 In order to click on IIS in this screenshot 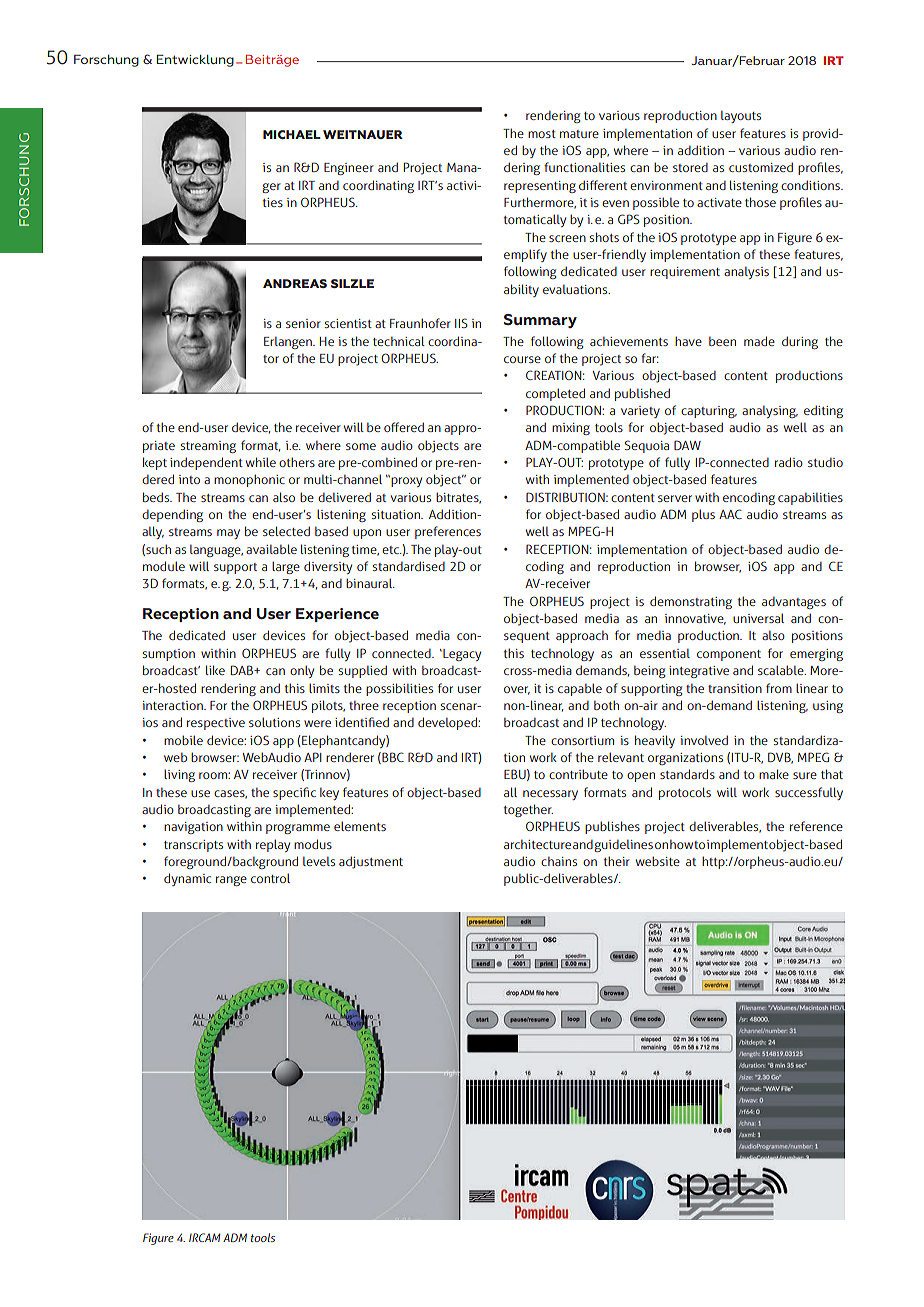, I will do `click(461, 323)`.
